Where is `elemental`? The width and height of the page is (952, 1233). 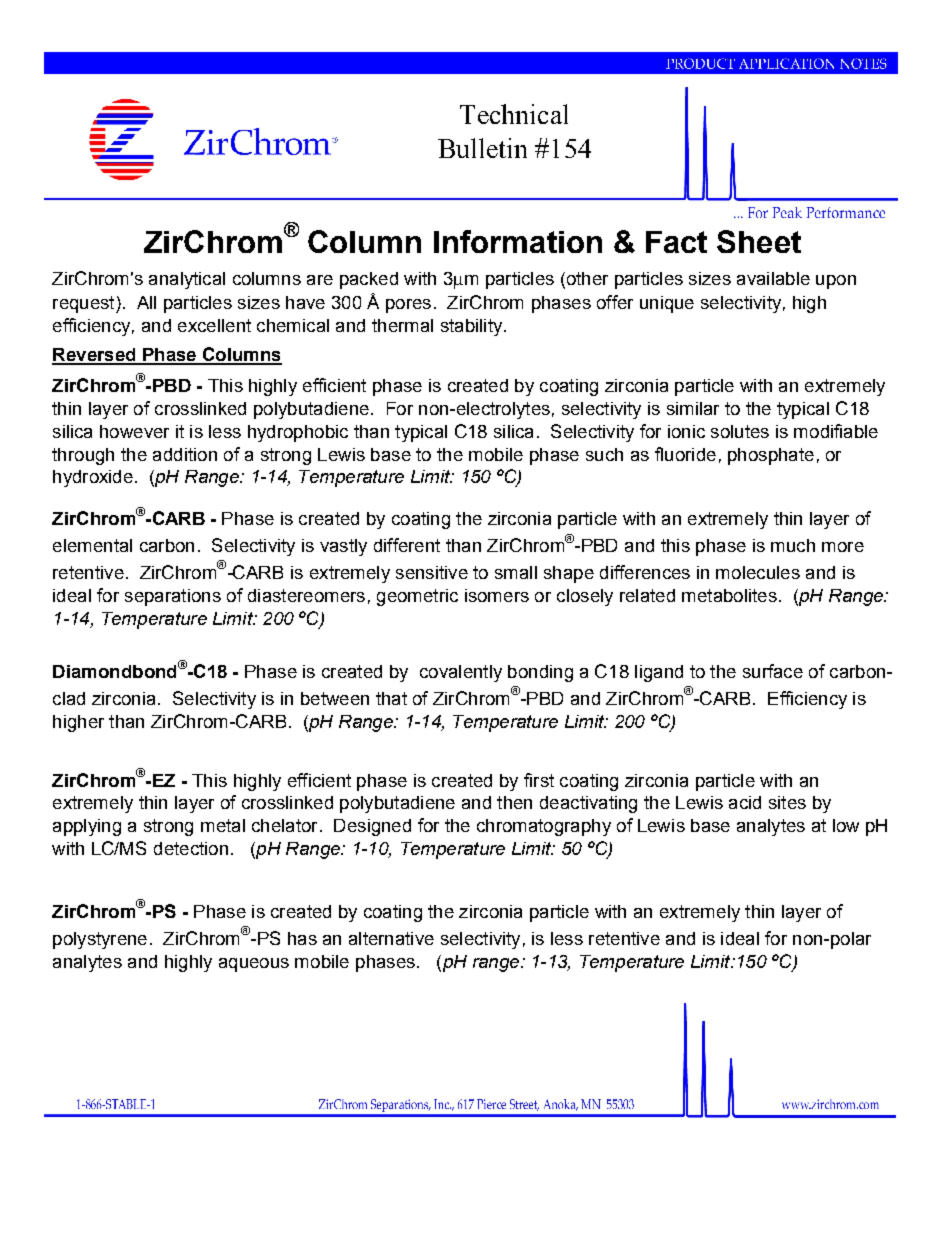
elemental is located at coordinates (92, 545).
